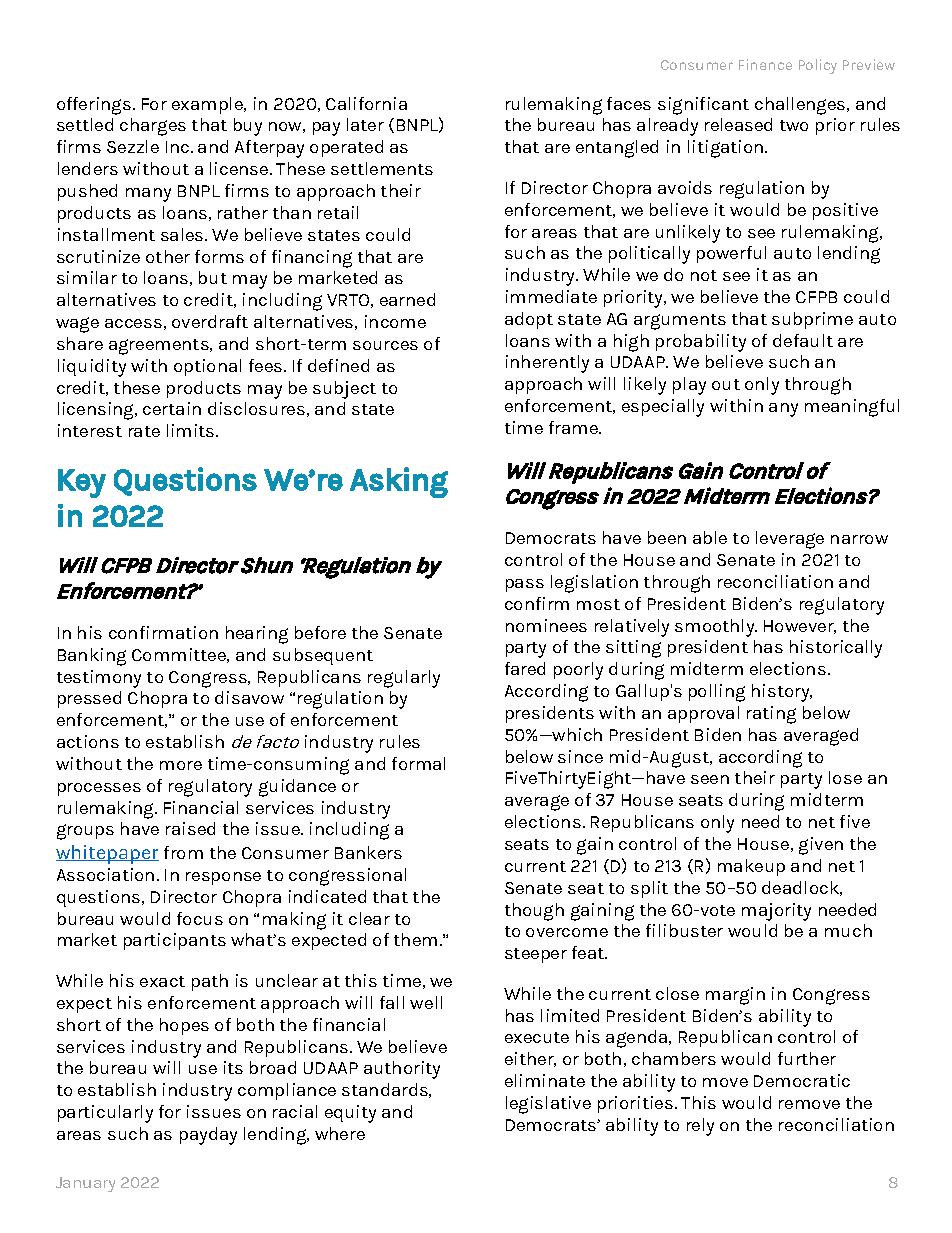 The image size is (952, 1233). What do you see at coordinates (546, 625) in the screenshot?
I see `nominees` at bounding box center [546, 625].
